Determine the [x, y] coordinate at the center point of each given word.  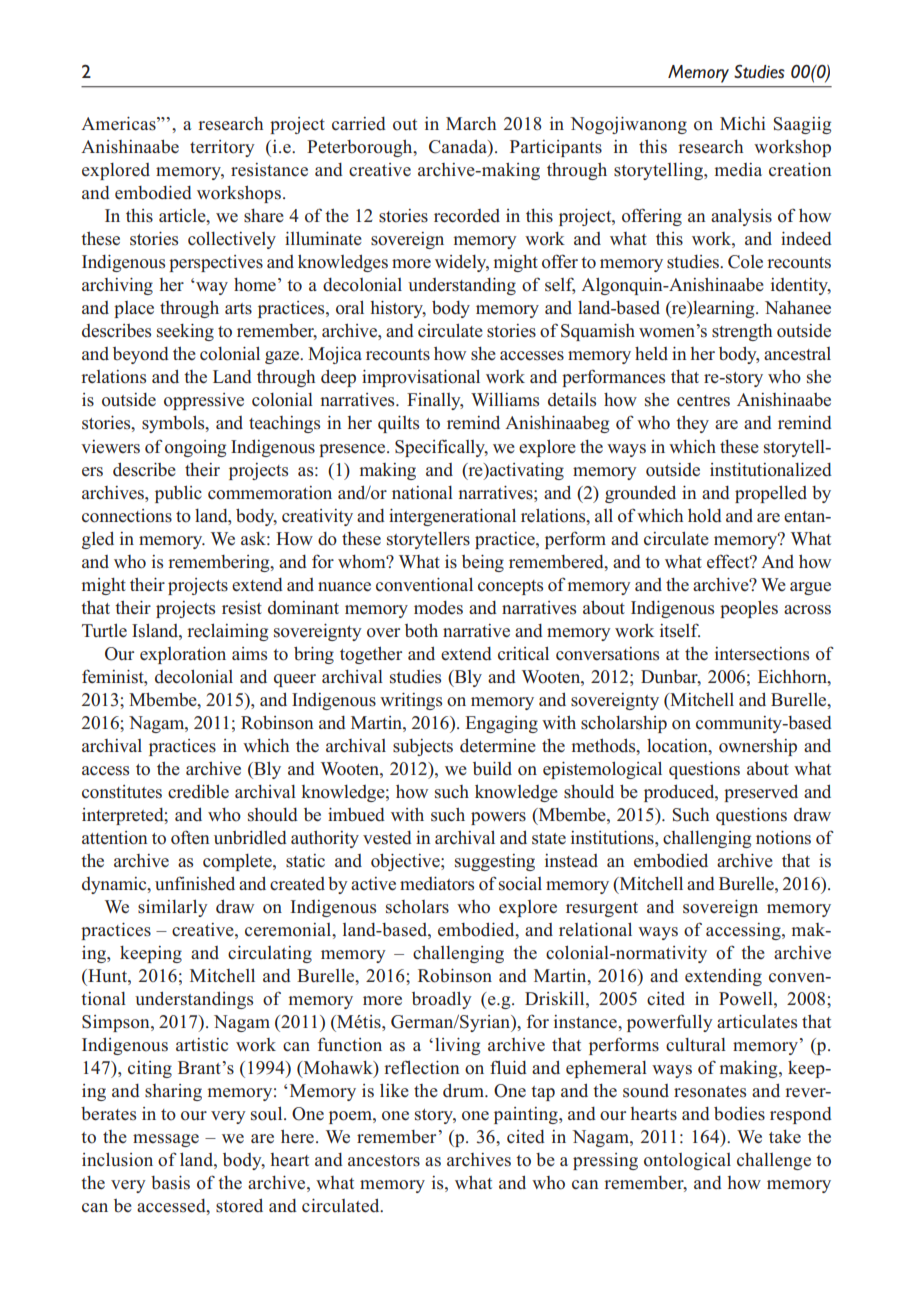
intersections [762, 654]
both [421, 631]
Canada [459, 147]
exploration [183, 655]
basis [170, 1183]
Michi [743, 124]
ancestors [384, 1161]
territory [222, 148]
